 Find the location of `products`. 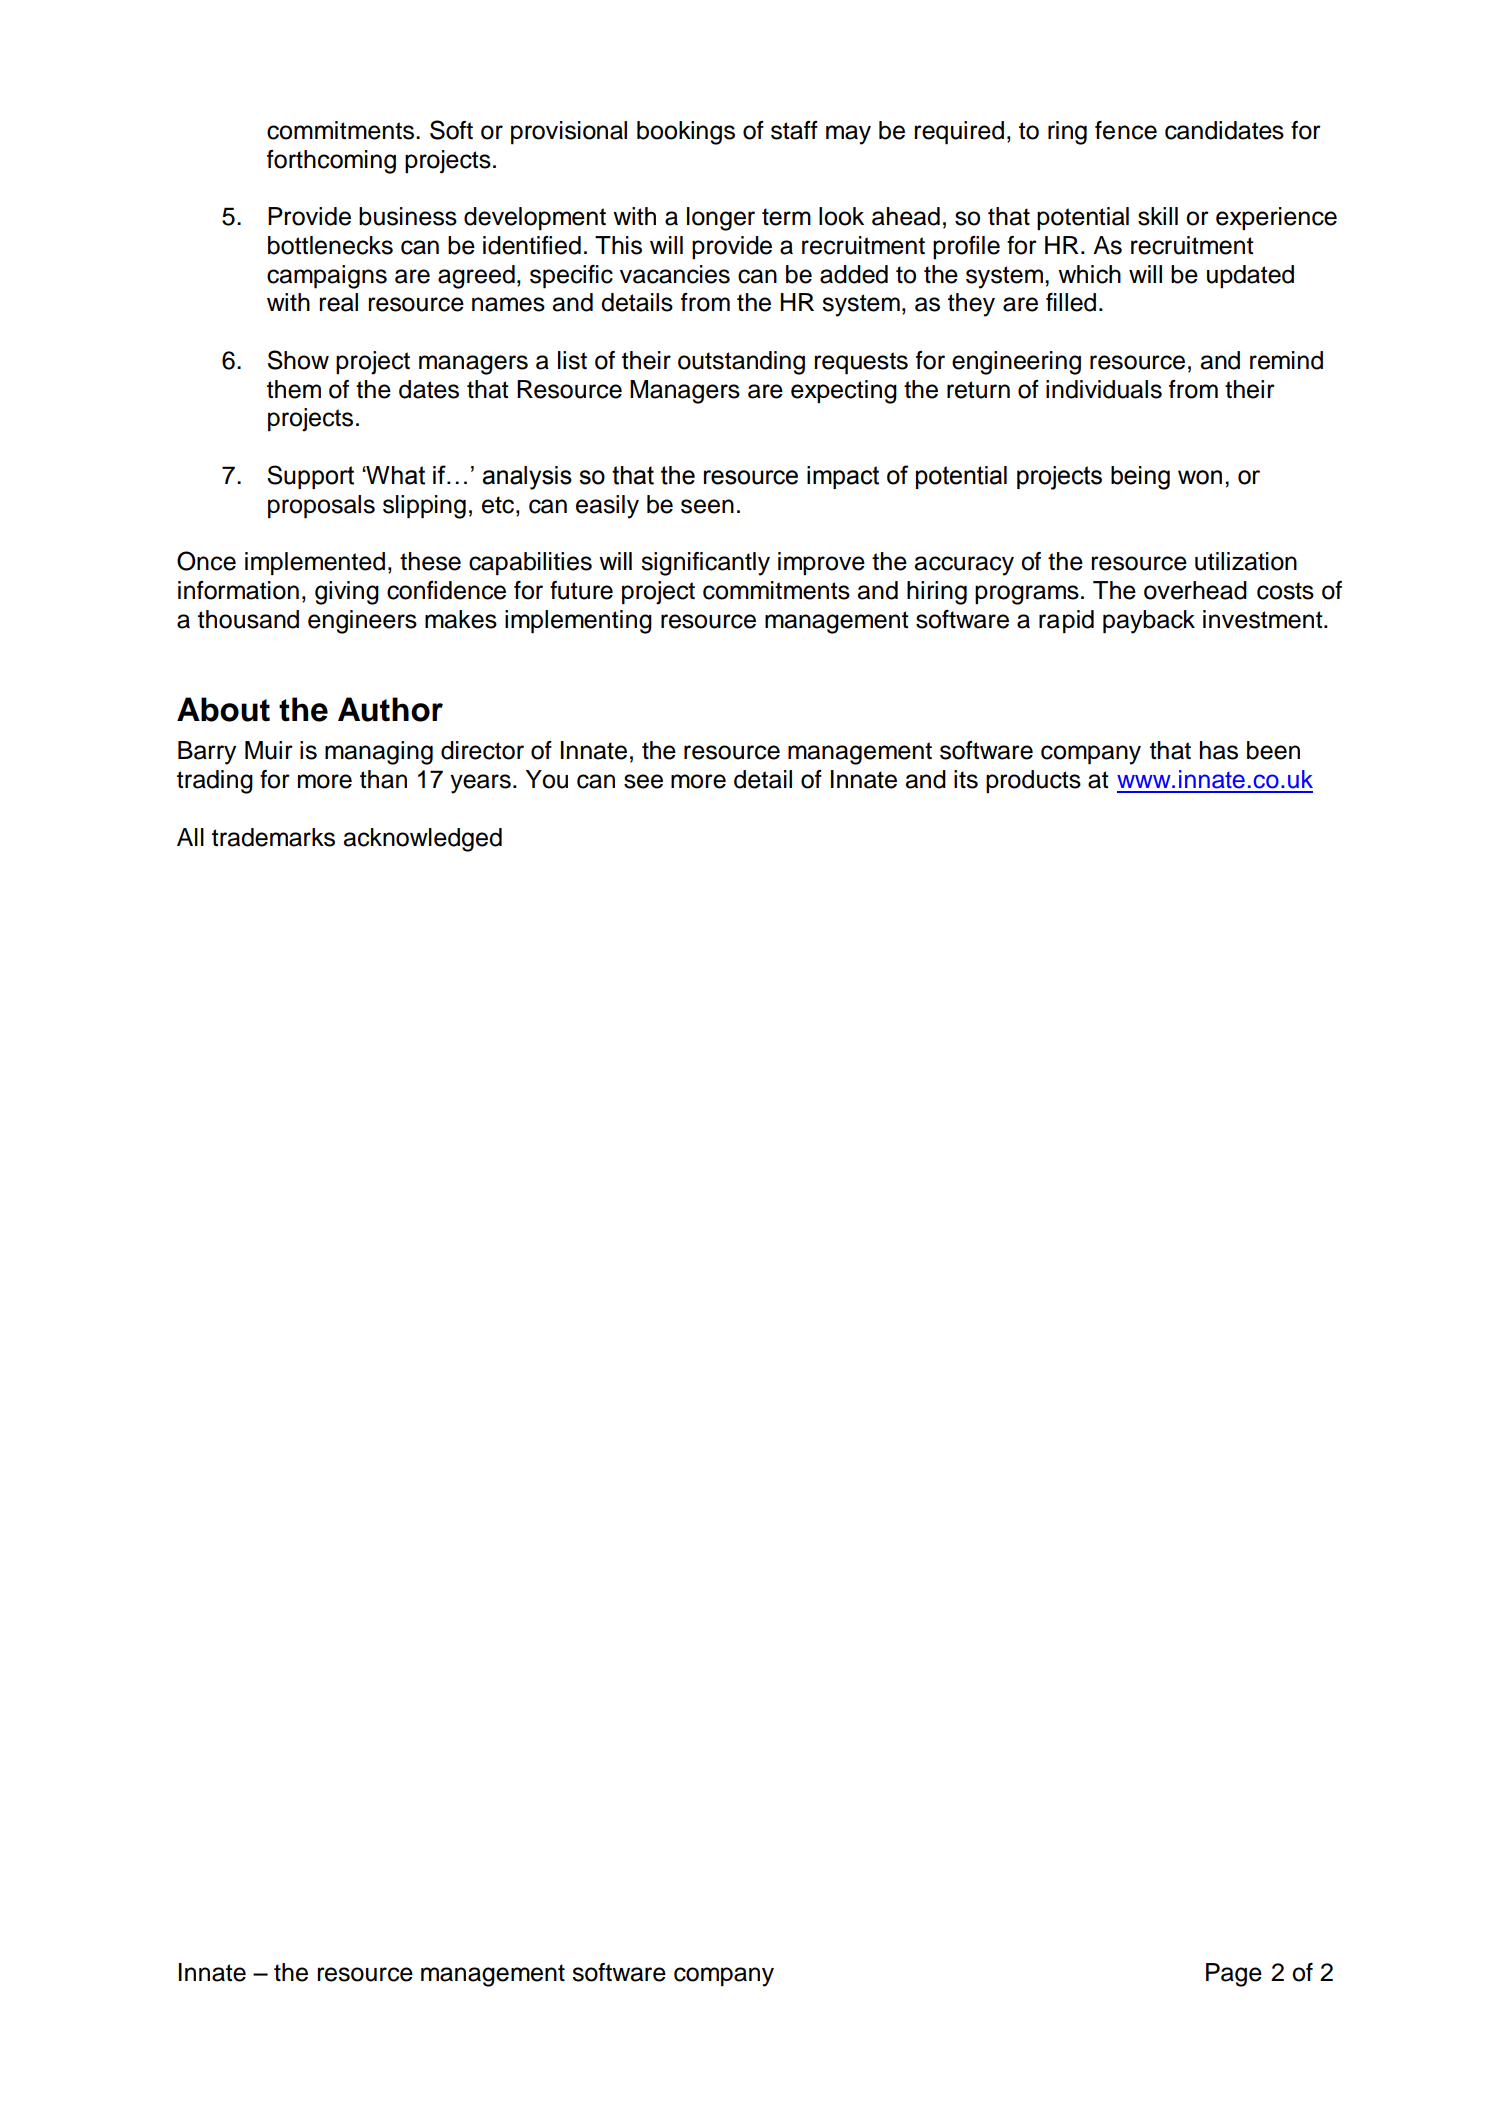

products is located at coordinates (1033, 781).
